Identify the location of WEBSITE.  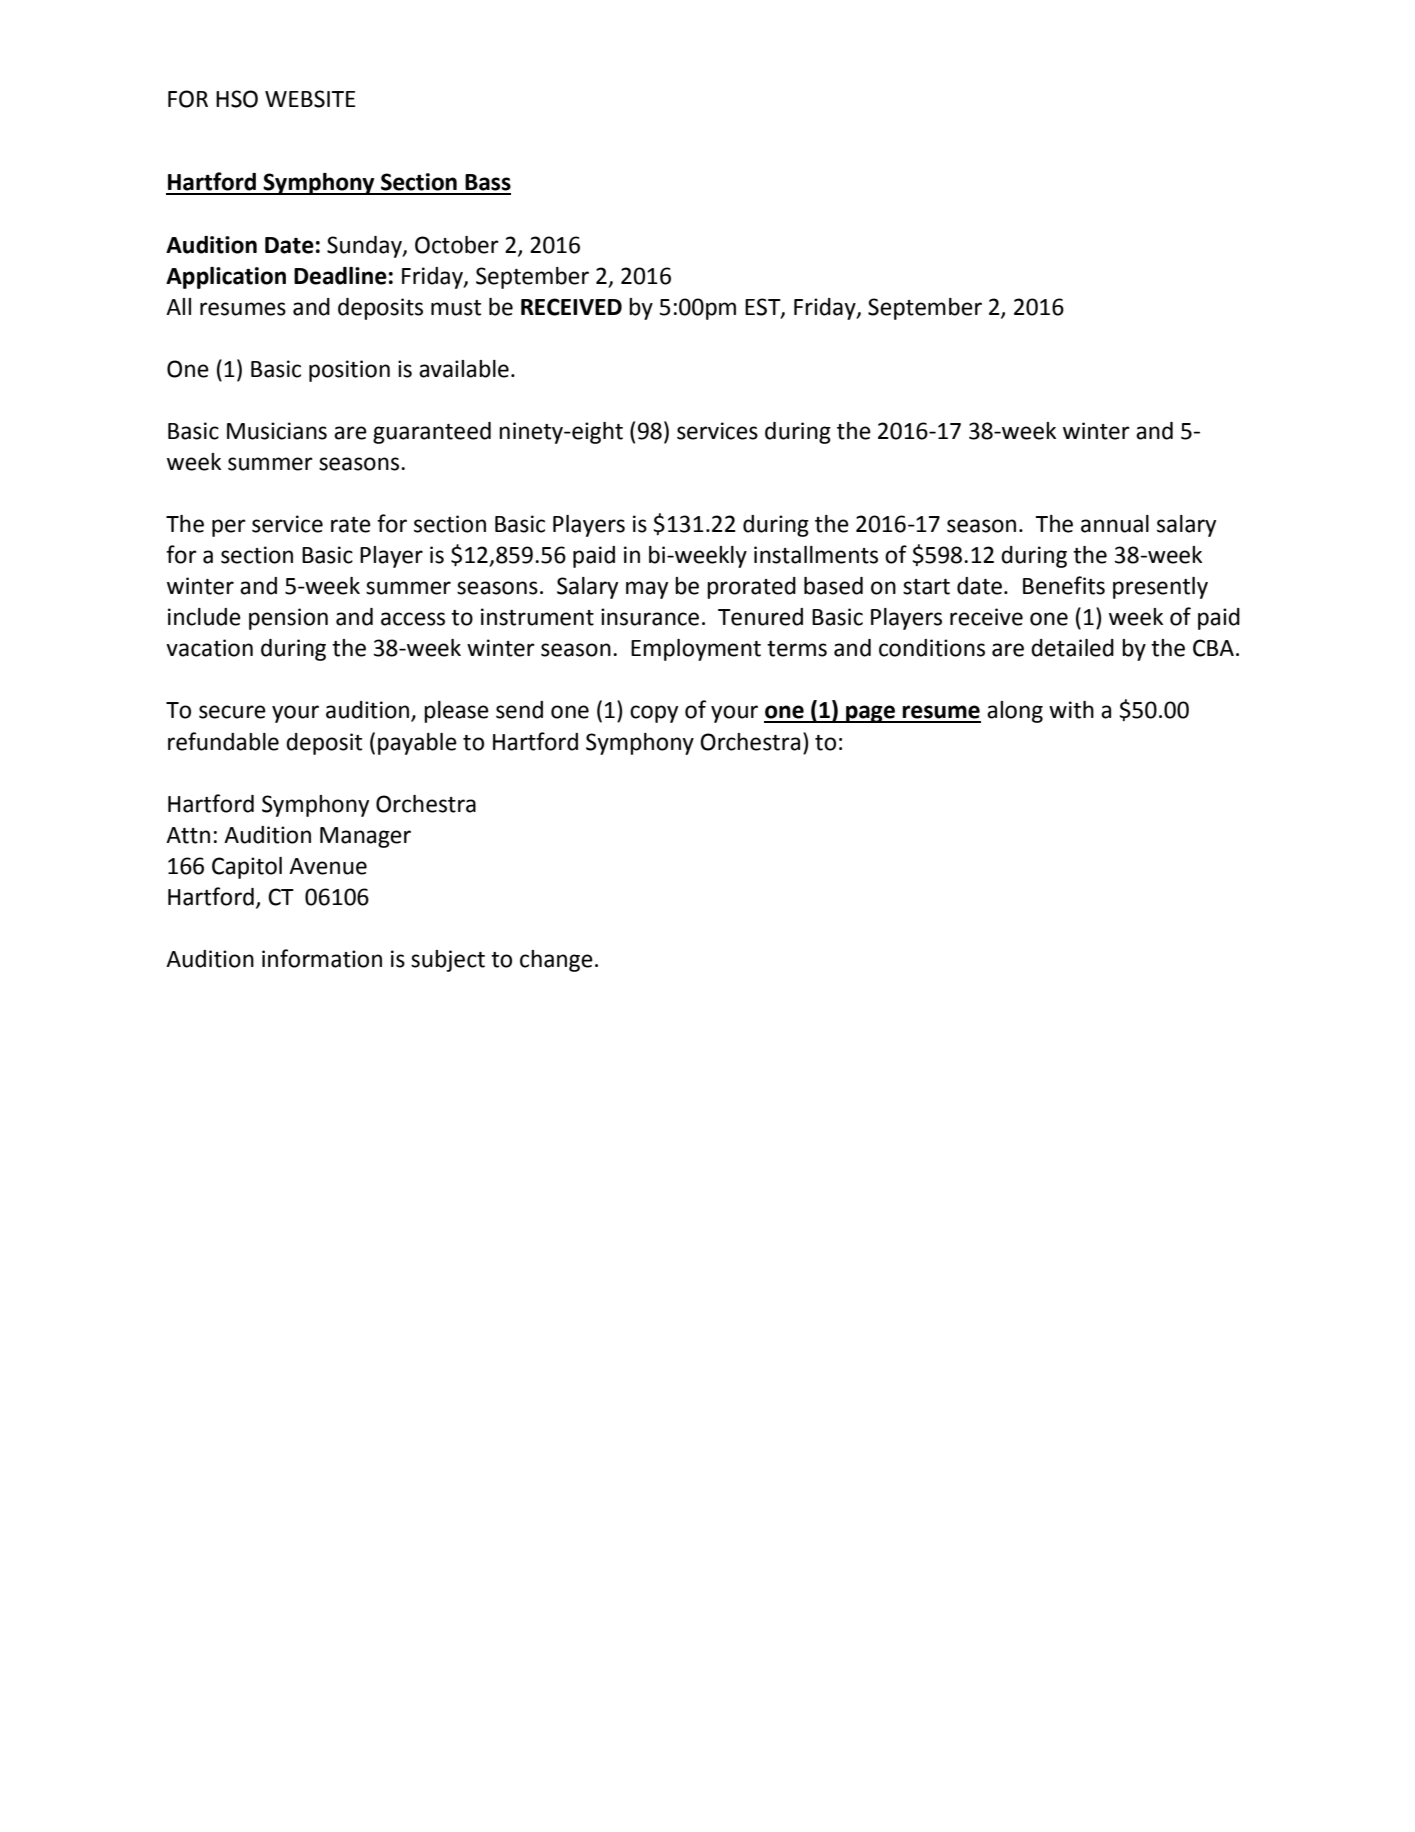
(310, 99).
